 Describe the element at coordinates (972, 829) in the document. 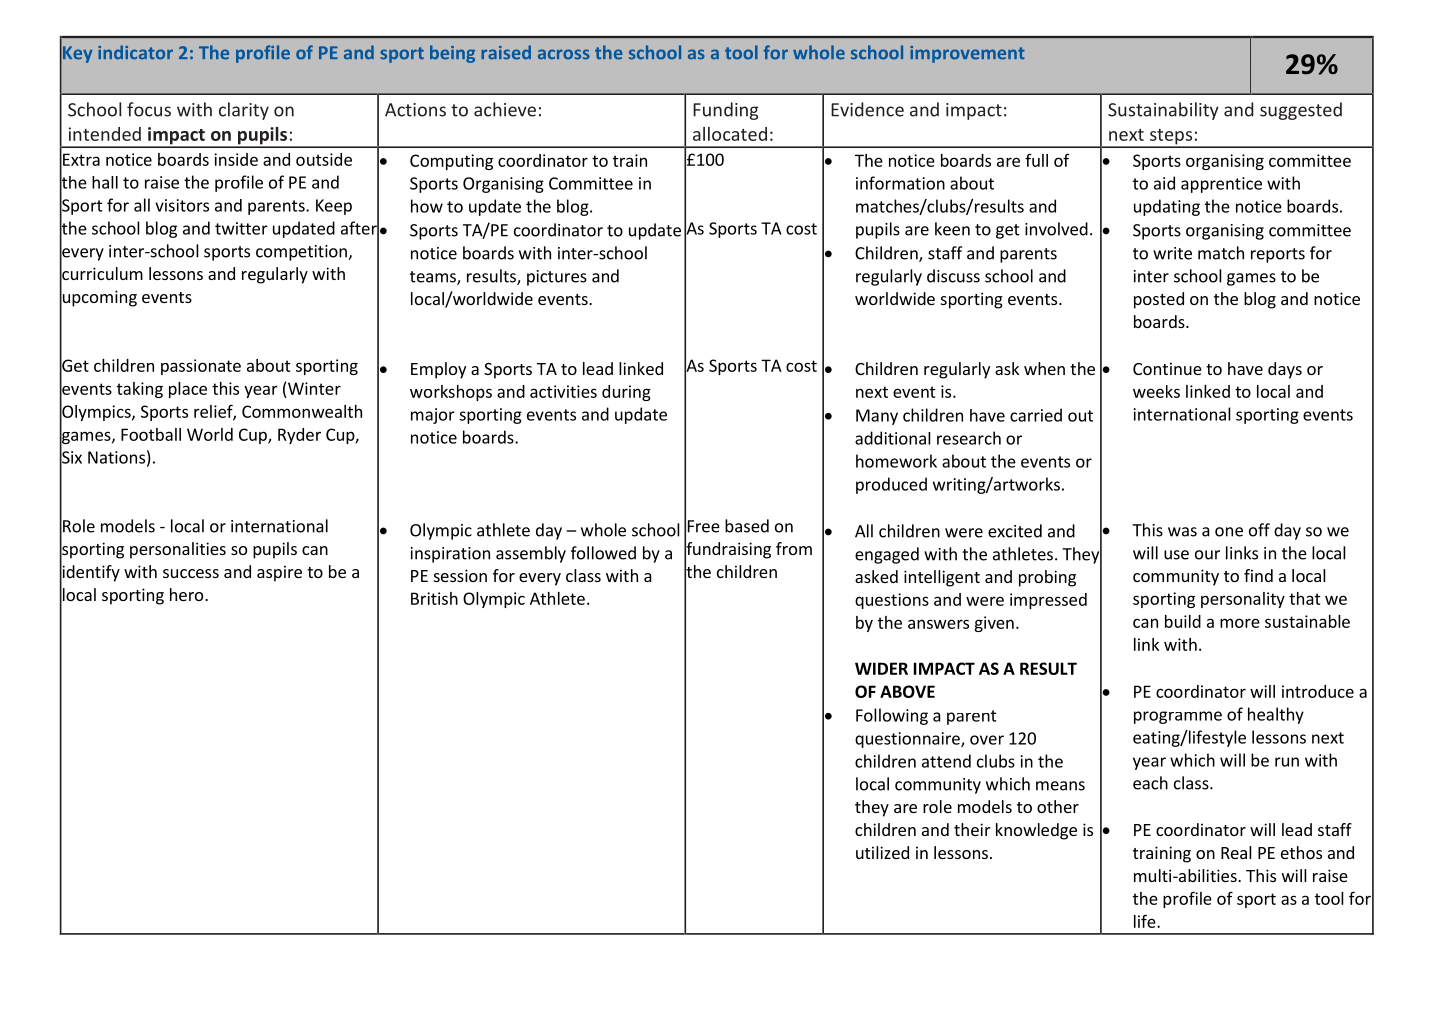

I see `their` at that location.
